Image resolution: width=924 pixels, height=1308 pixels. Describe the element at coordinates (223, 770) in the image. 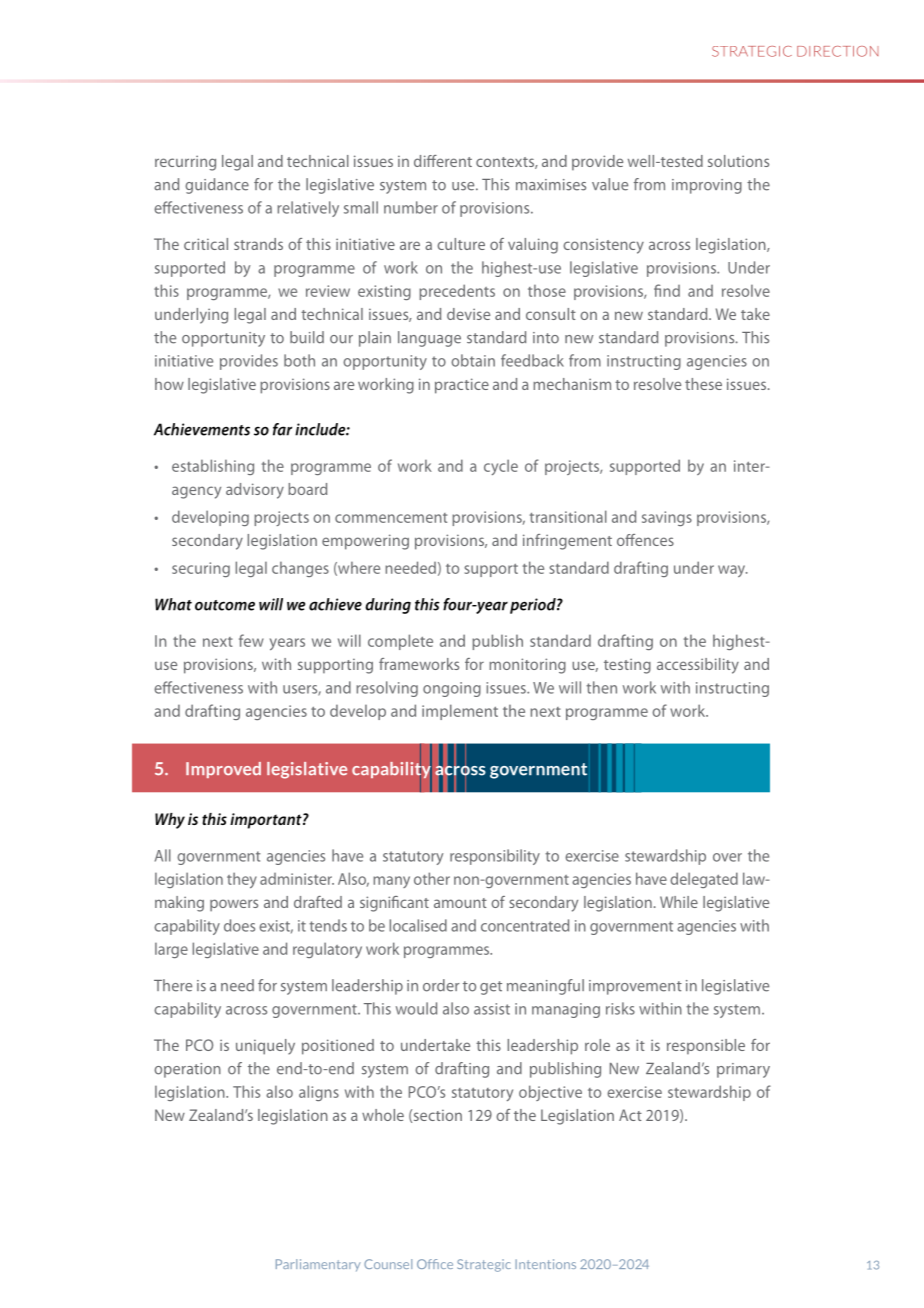

I see `Improved` at that location.
